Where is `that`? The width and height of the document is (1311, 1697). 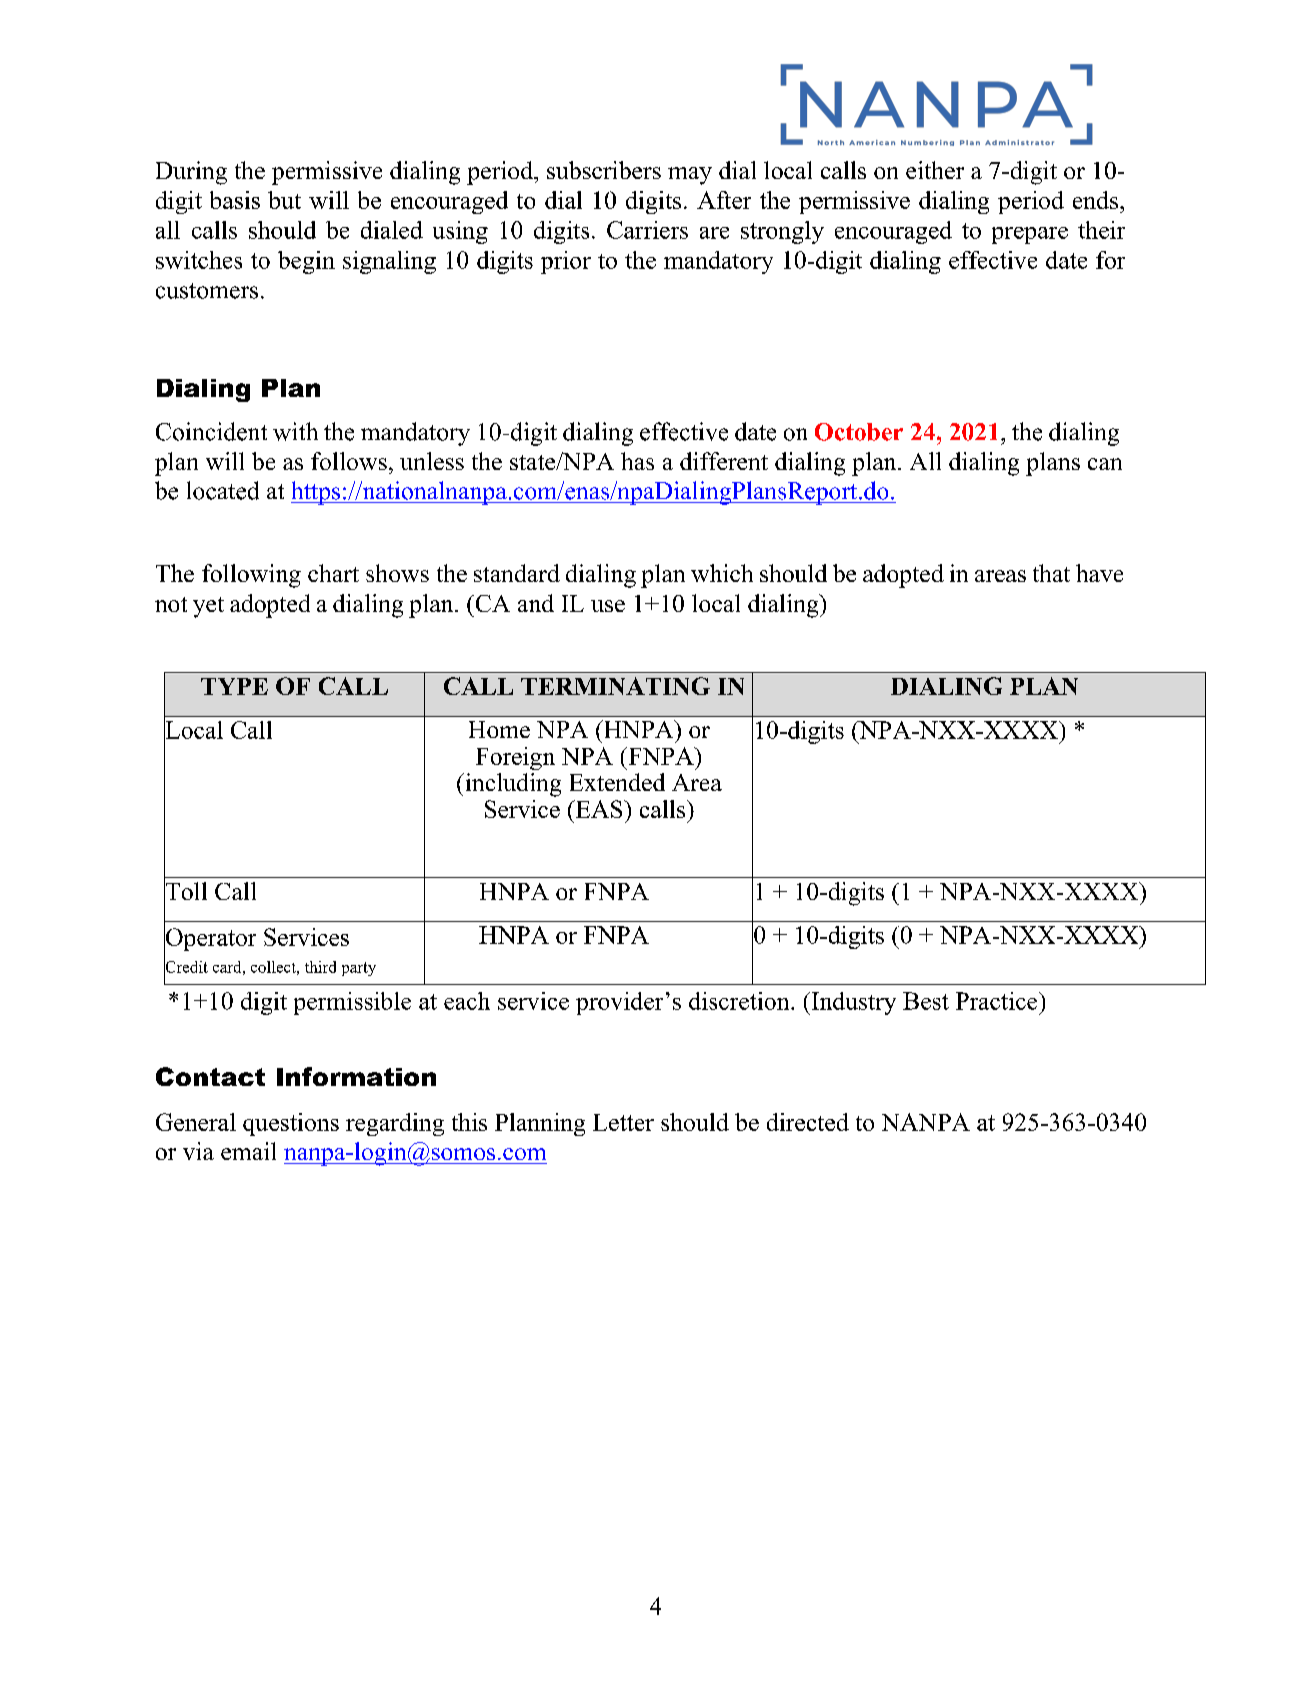
that is located at coordinates (1051, 573).
